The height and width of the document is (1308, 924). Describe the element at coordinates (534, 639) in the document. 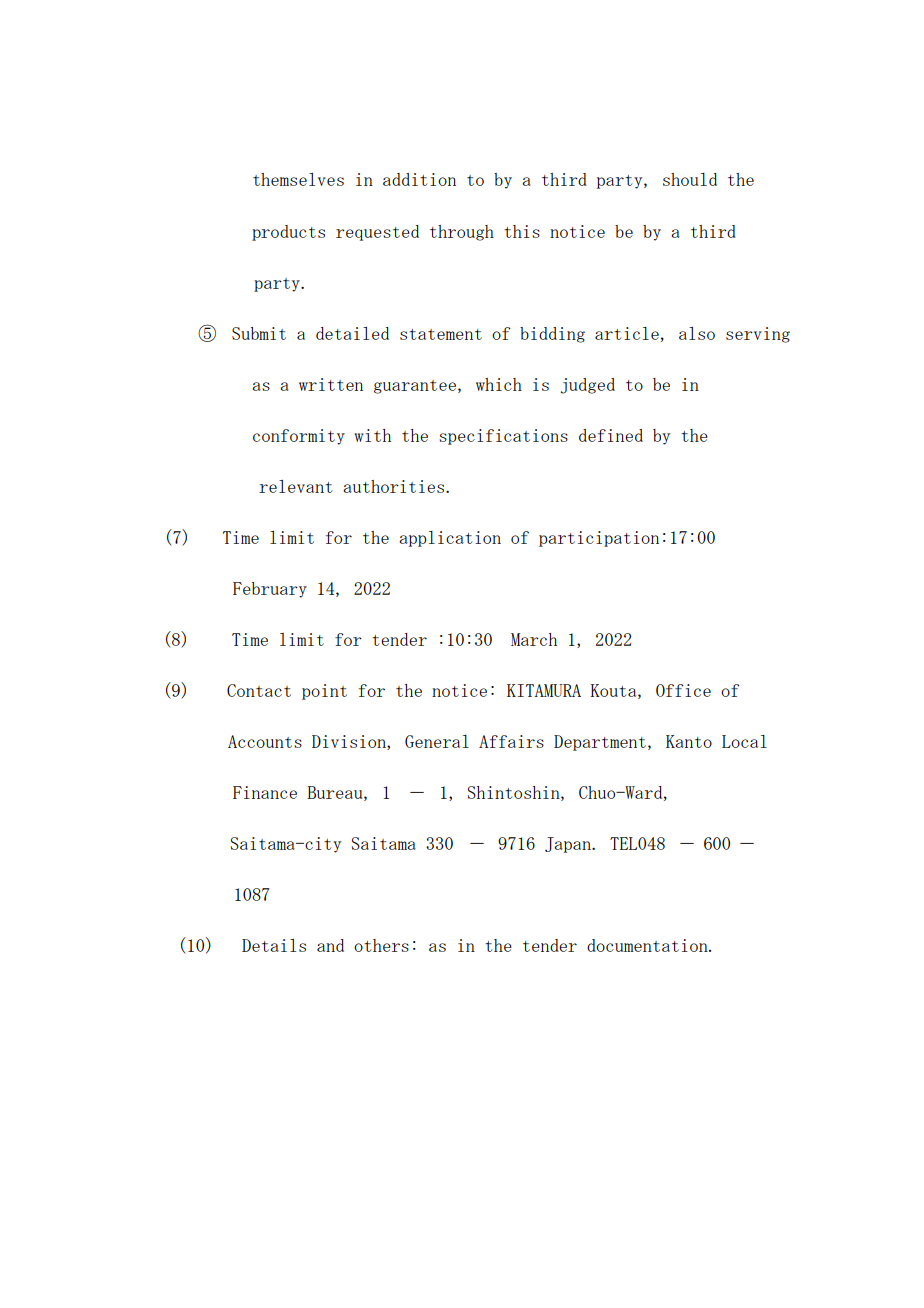

I see `March` at that location.
